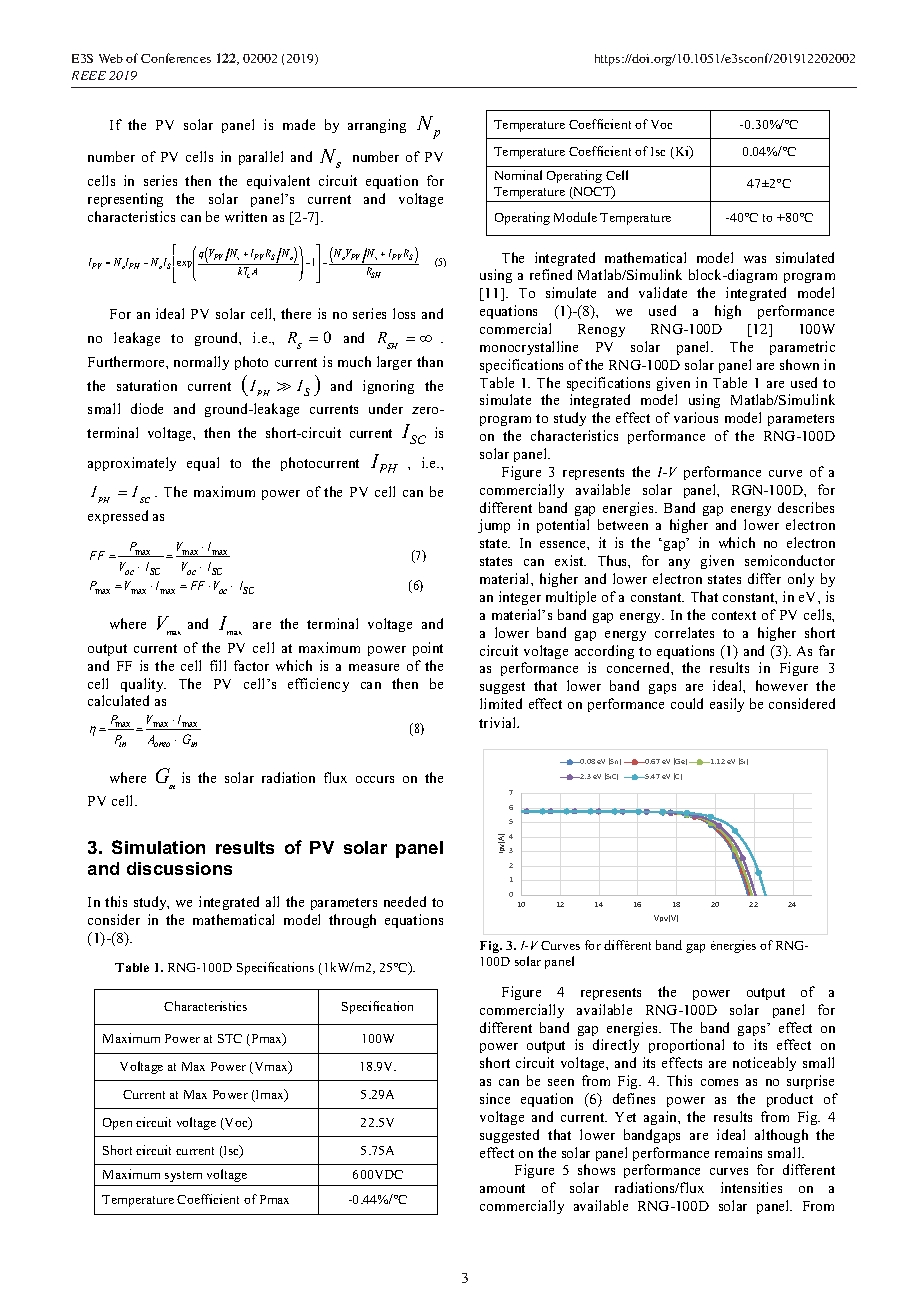 Image resolution: width=924 pixels, height=1308 pixels. I want to click on Conferences, so click(176, 58).
